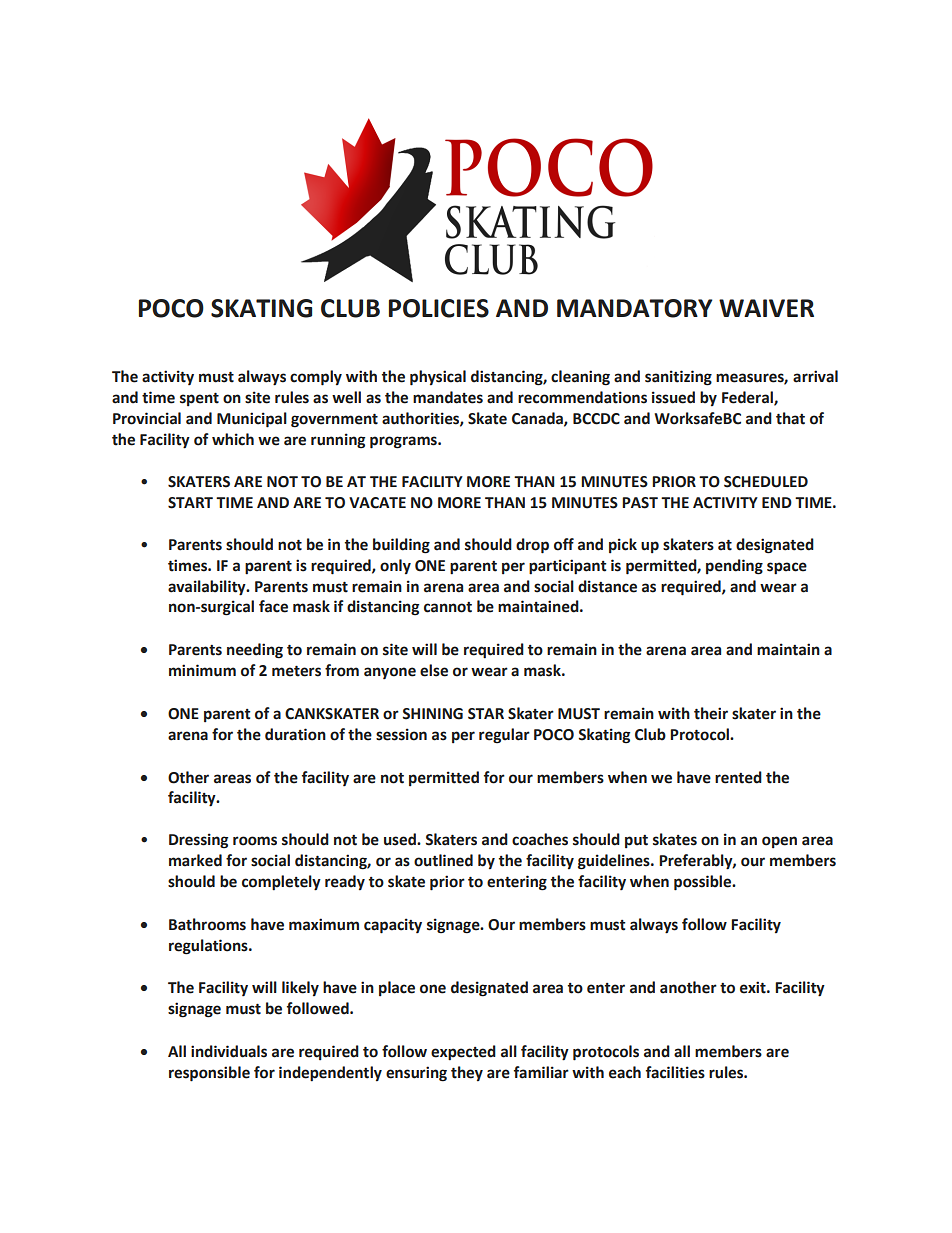 The width and height of the document is (952, 1233). Describe the element at coordinates (766, 308) in the document. I see `WAIVER` at that location.
